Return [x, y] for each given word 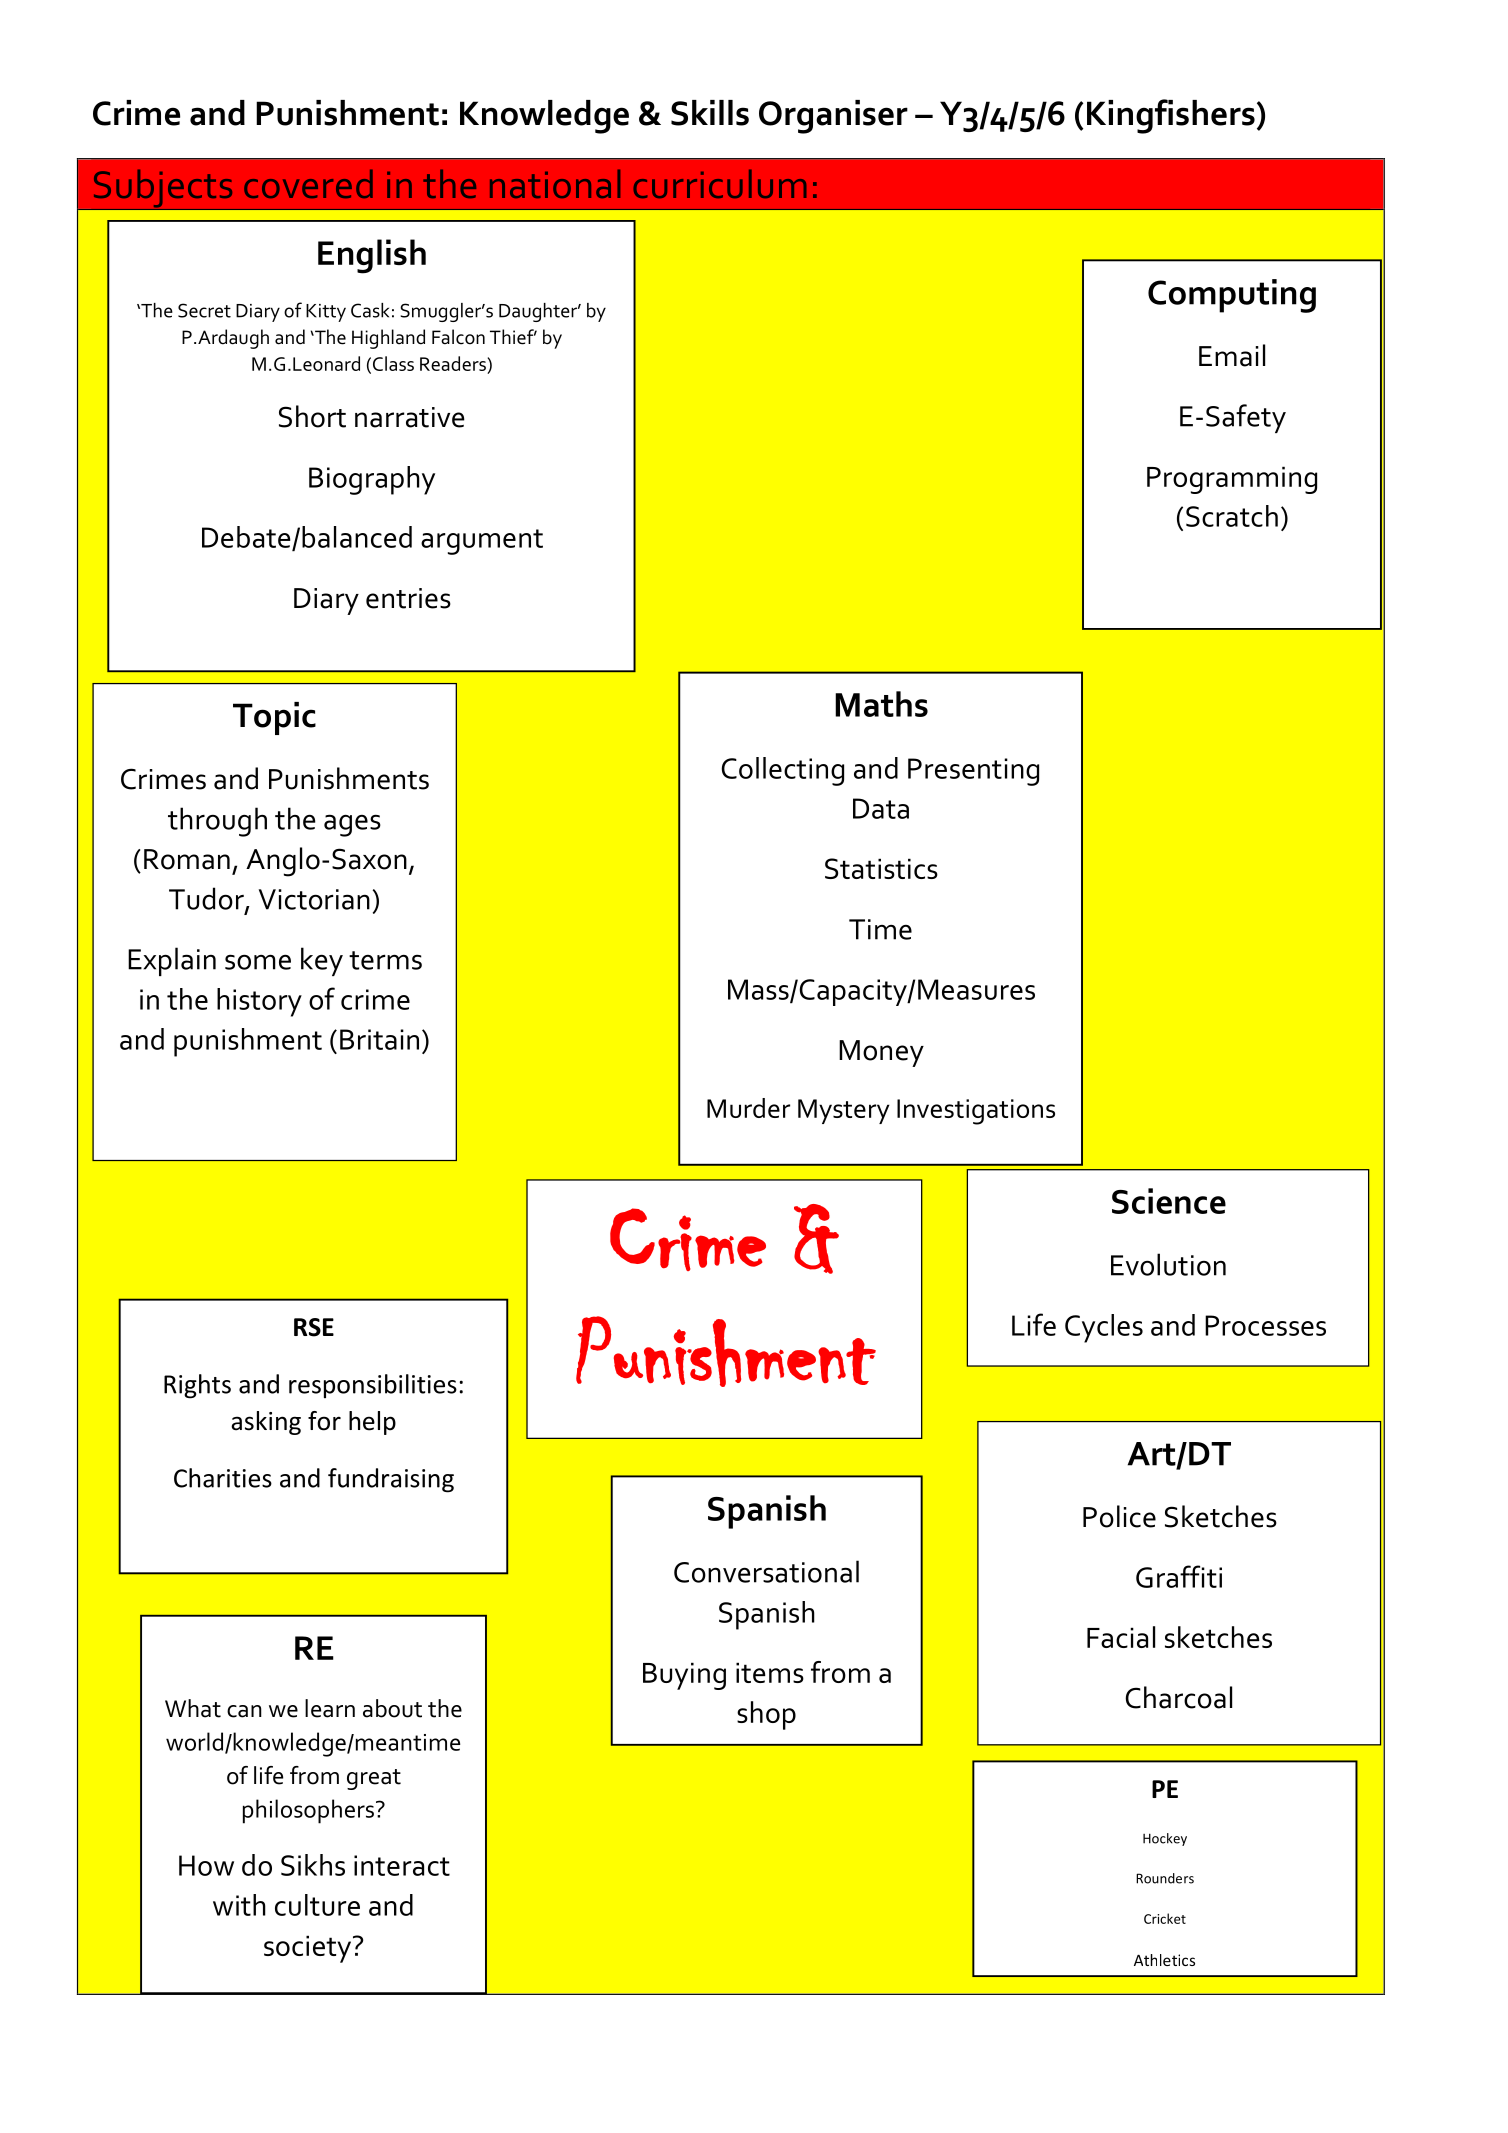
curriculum [719, 183]
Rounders [1165, 1878]
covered [308, 183]
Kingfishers [1171, 116]
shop [766, 1715]
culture [317, 1905]
